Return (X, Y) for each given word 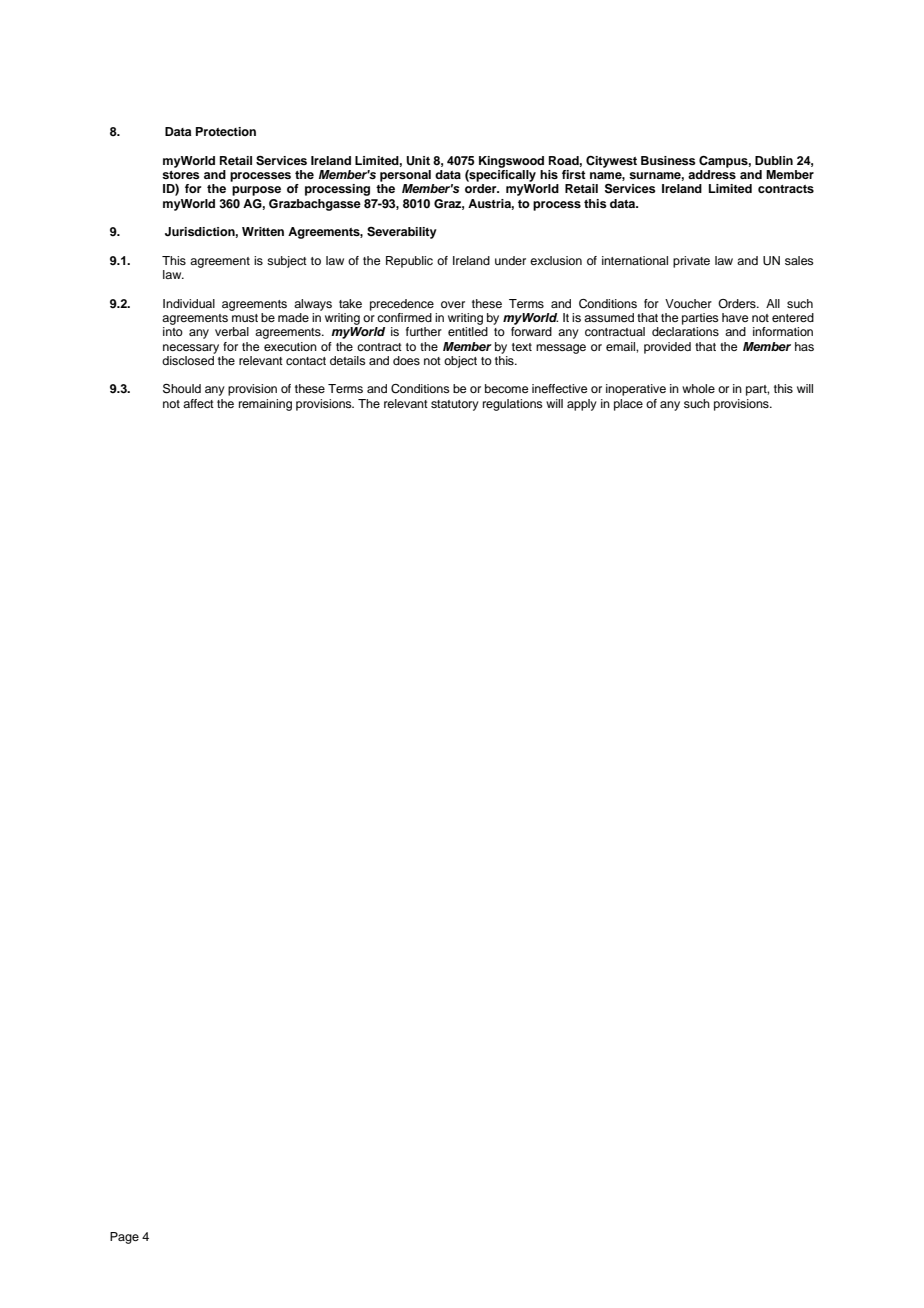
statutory (455, 405)
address (712, 174)
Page (124, 1238)
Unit (418, 161)
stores (181, 175)
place (628, 405)
